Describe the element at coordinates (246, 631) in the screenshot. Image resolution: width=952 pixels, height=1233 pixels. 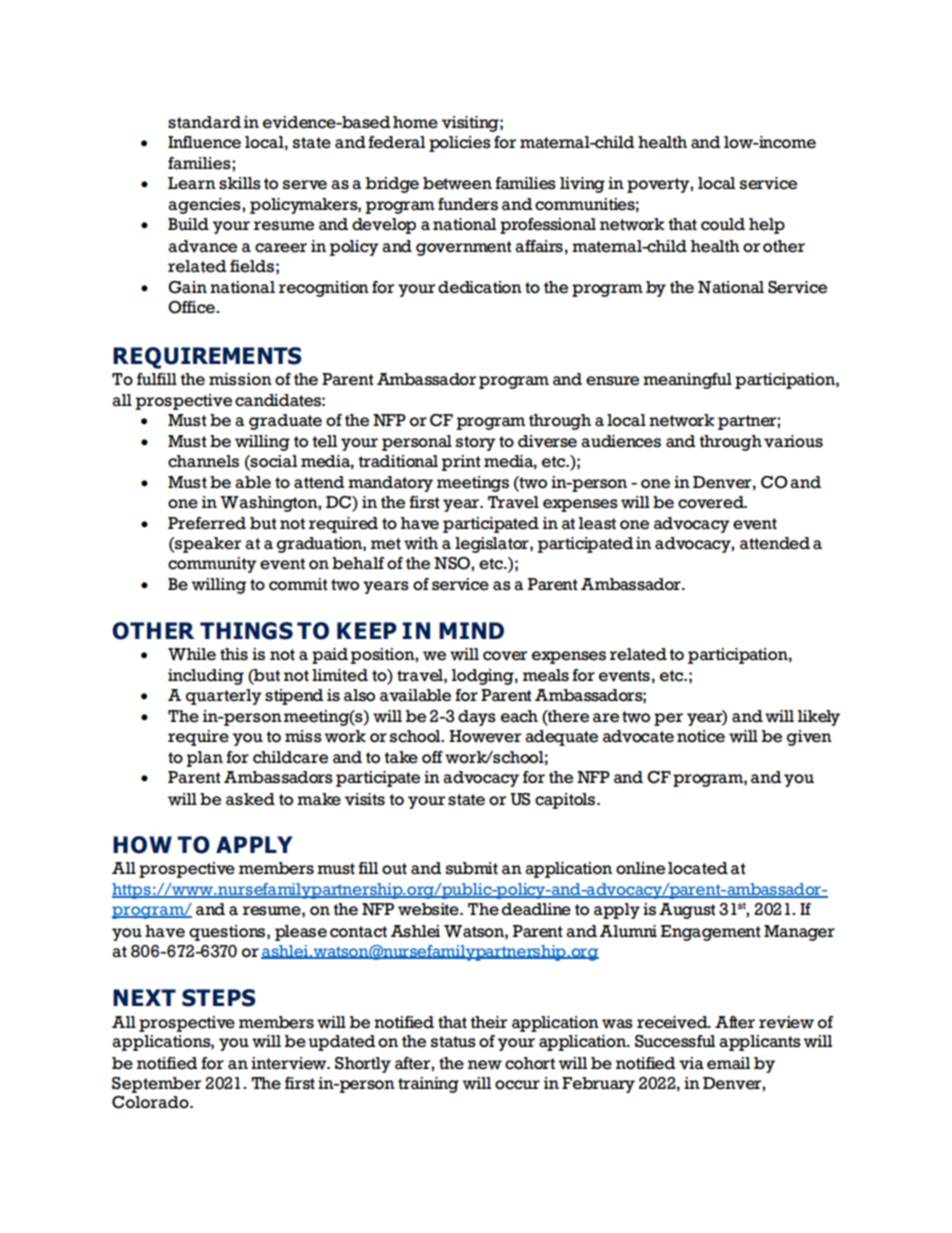
I see `THINGS` at that location.
